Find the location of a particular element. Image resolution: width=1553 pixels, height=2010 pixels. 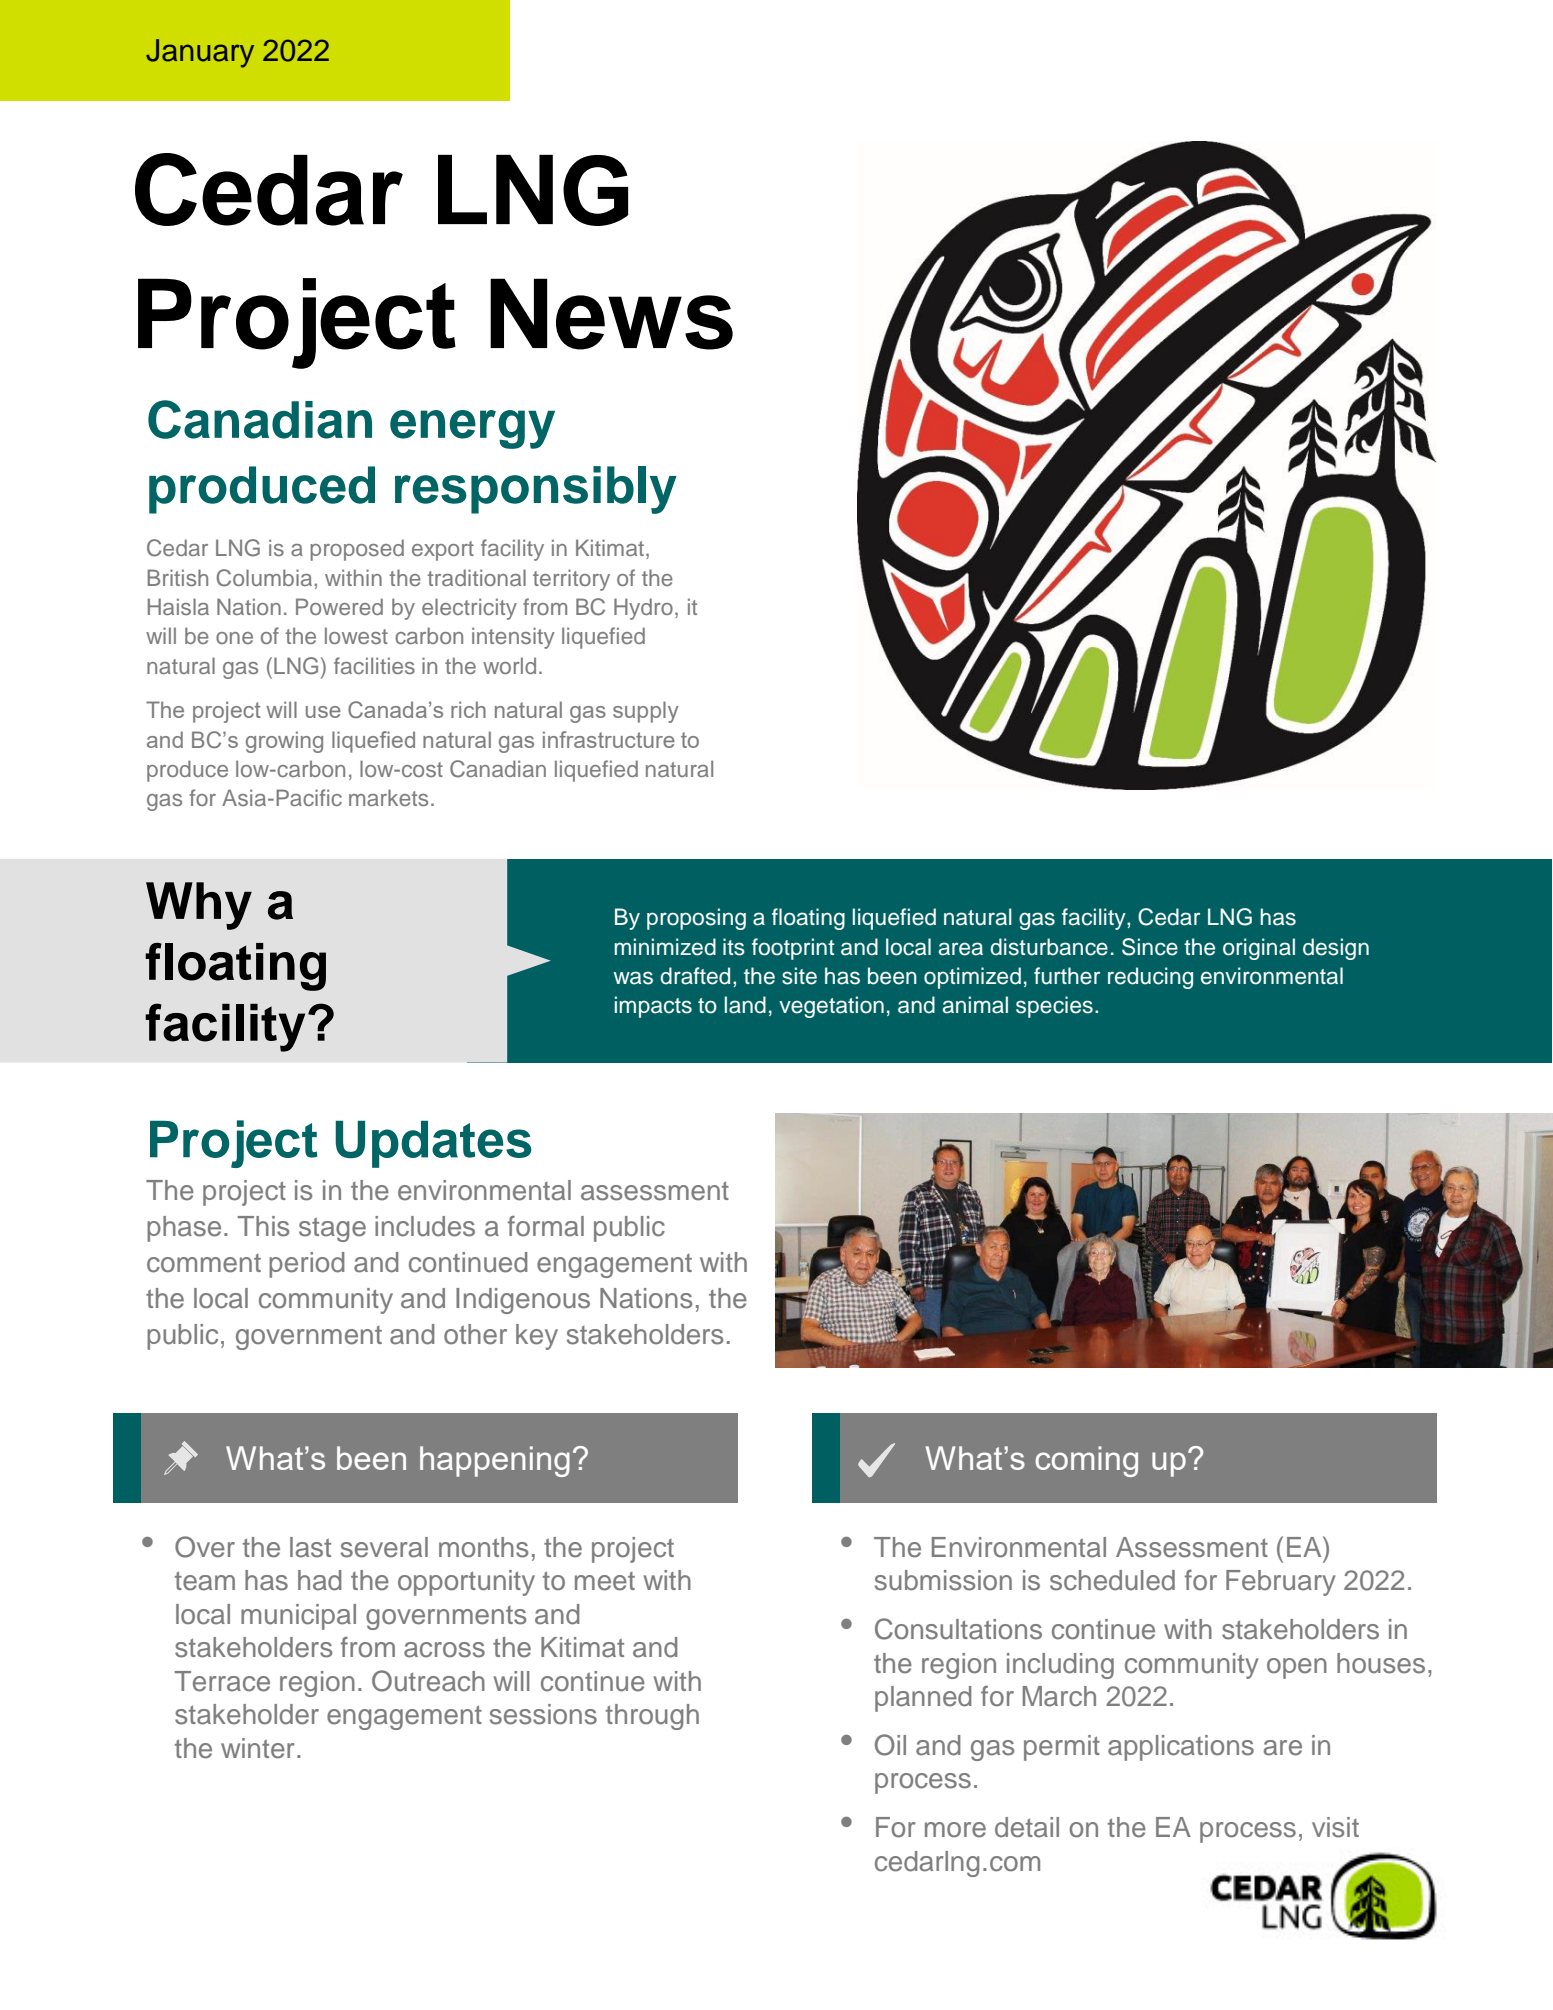

January is located at coordinates (200, 53).
